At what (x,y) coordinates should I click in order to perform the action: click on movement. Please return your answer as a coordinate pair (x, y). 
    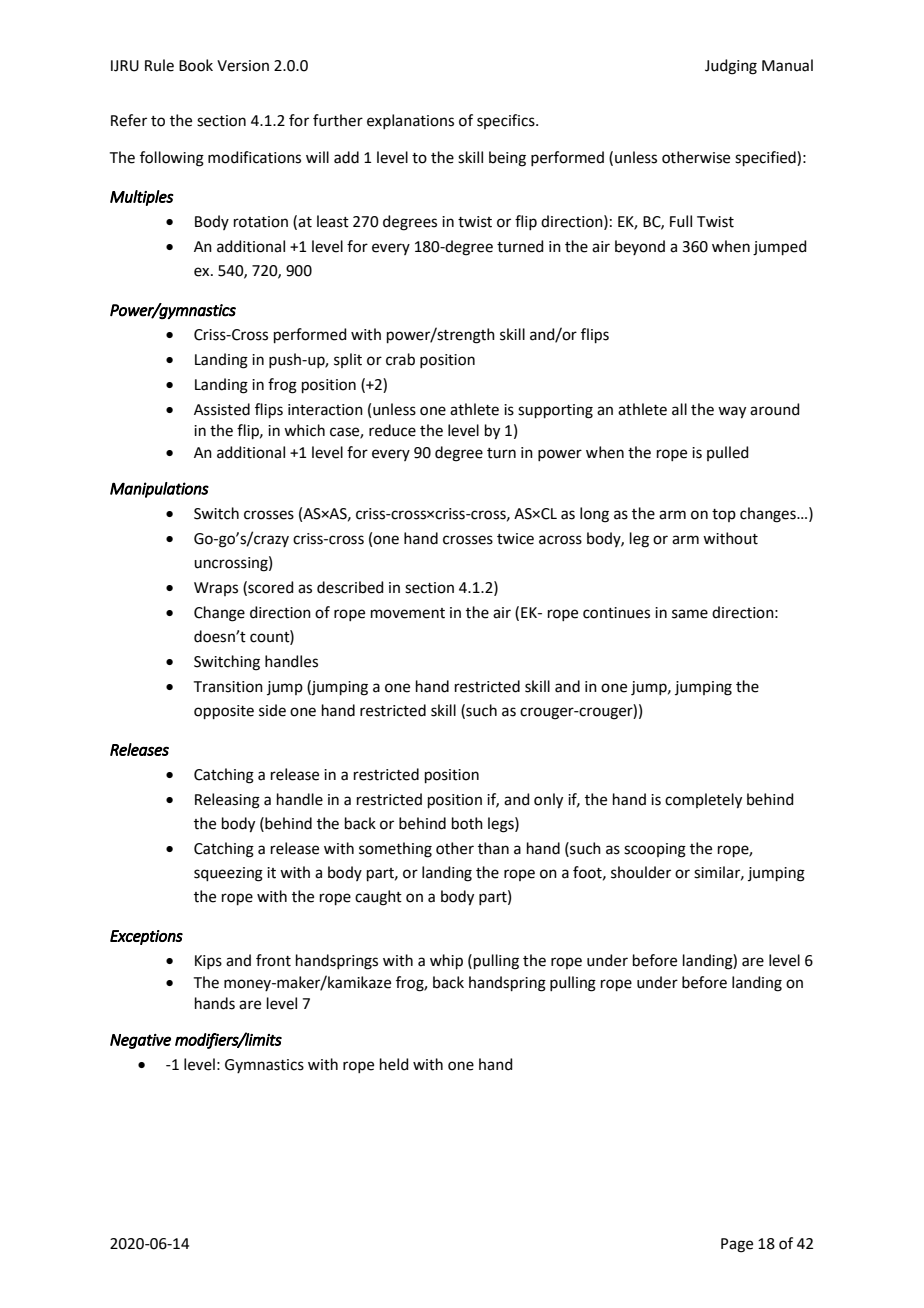
    Looking at the image, I should click on (408, 613).
